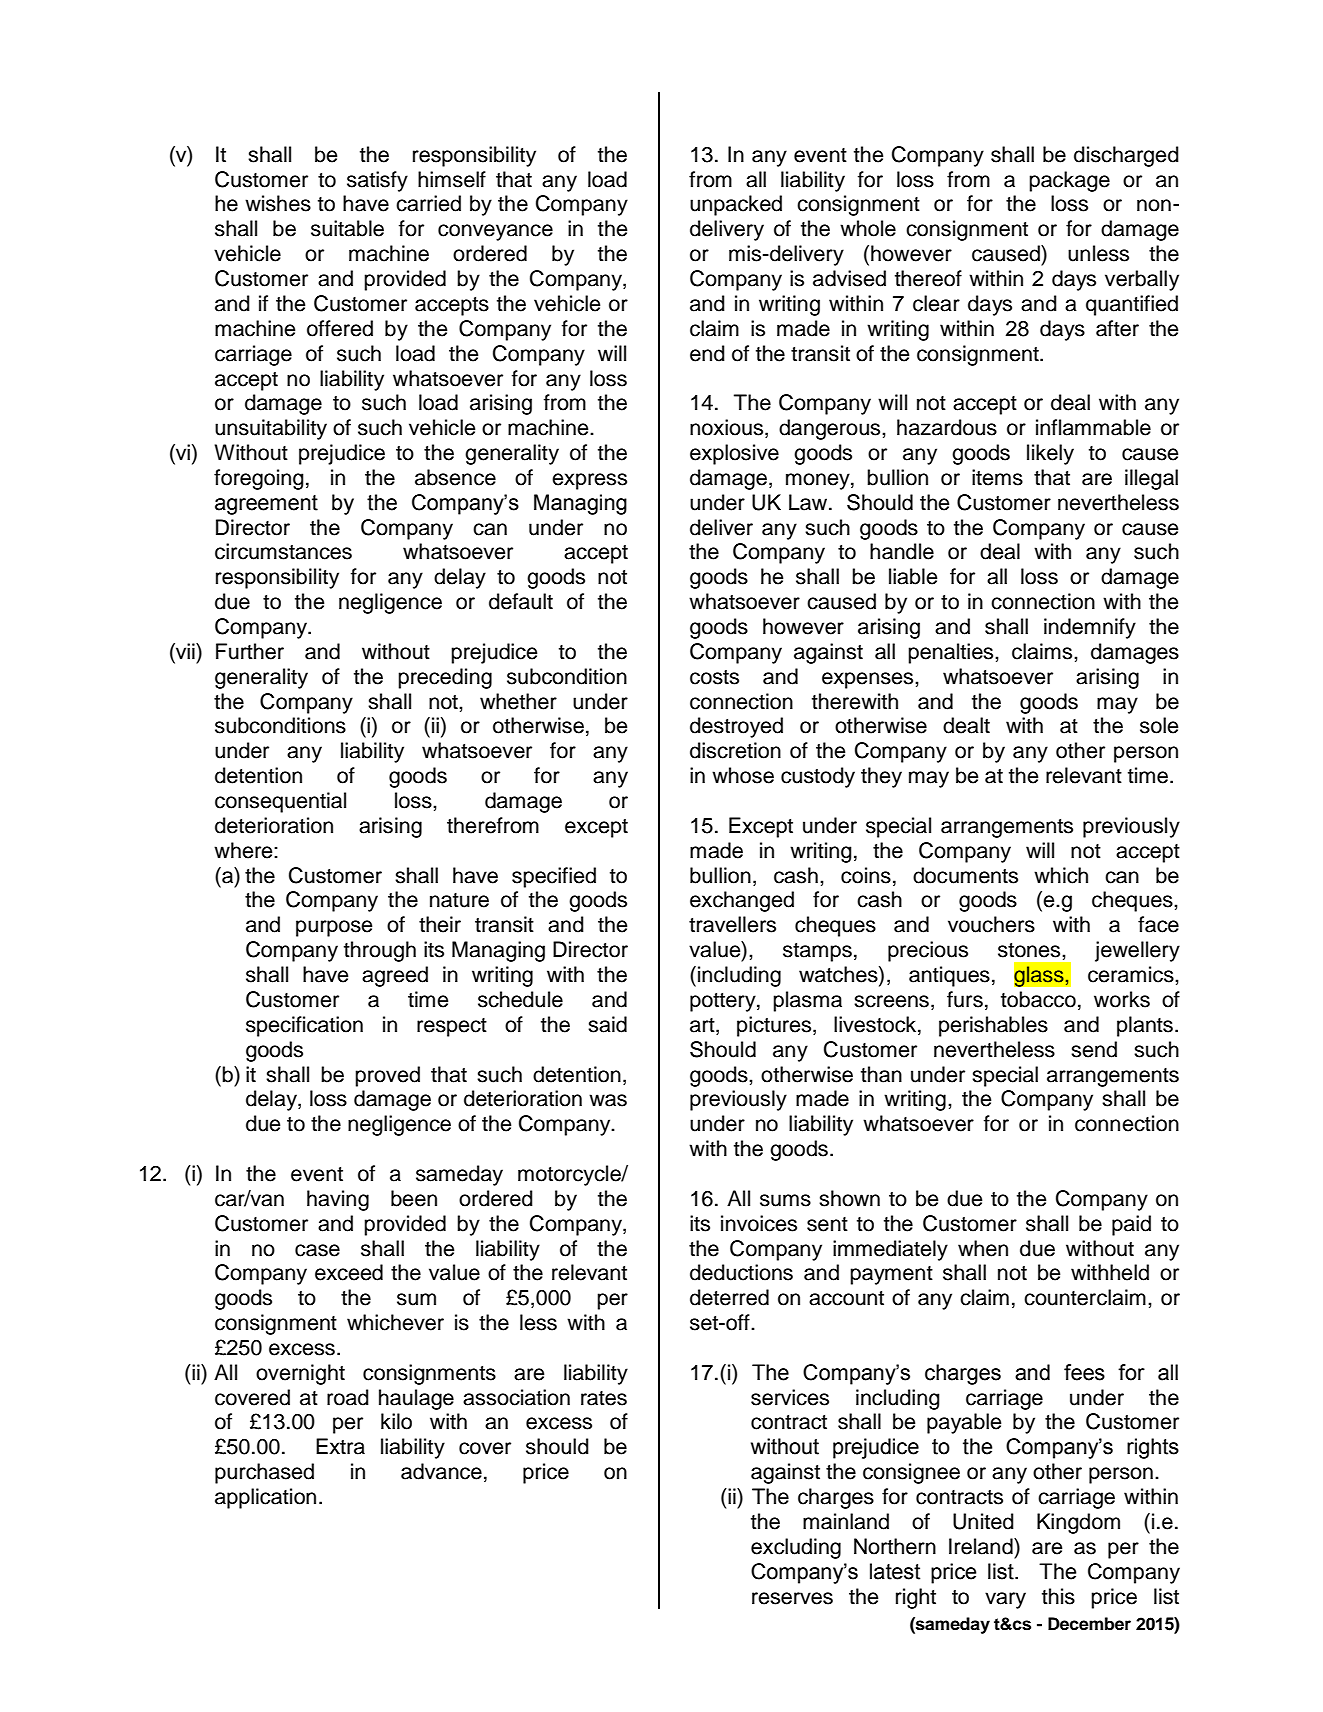 The height and width of the screenshot is (1712, 1323). Describe the element at coordinates (991, 924) in the screenshot. I see `vouchers` at that location.
